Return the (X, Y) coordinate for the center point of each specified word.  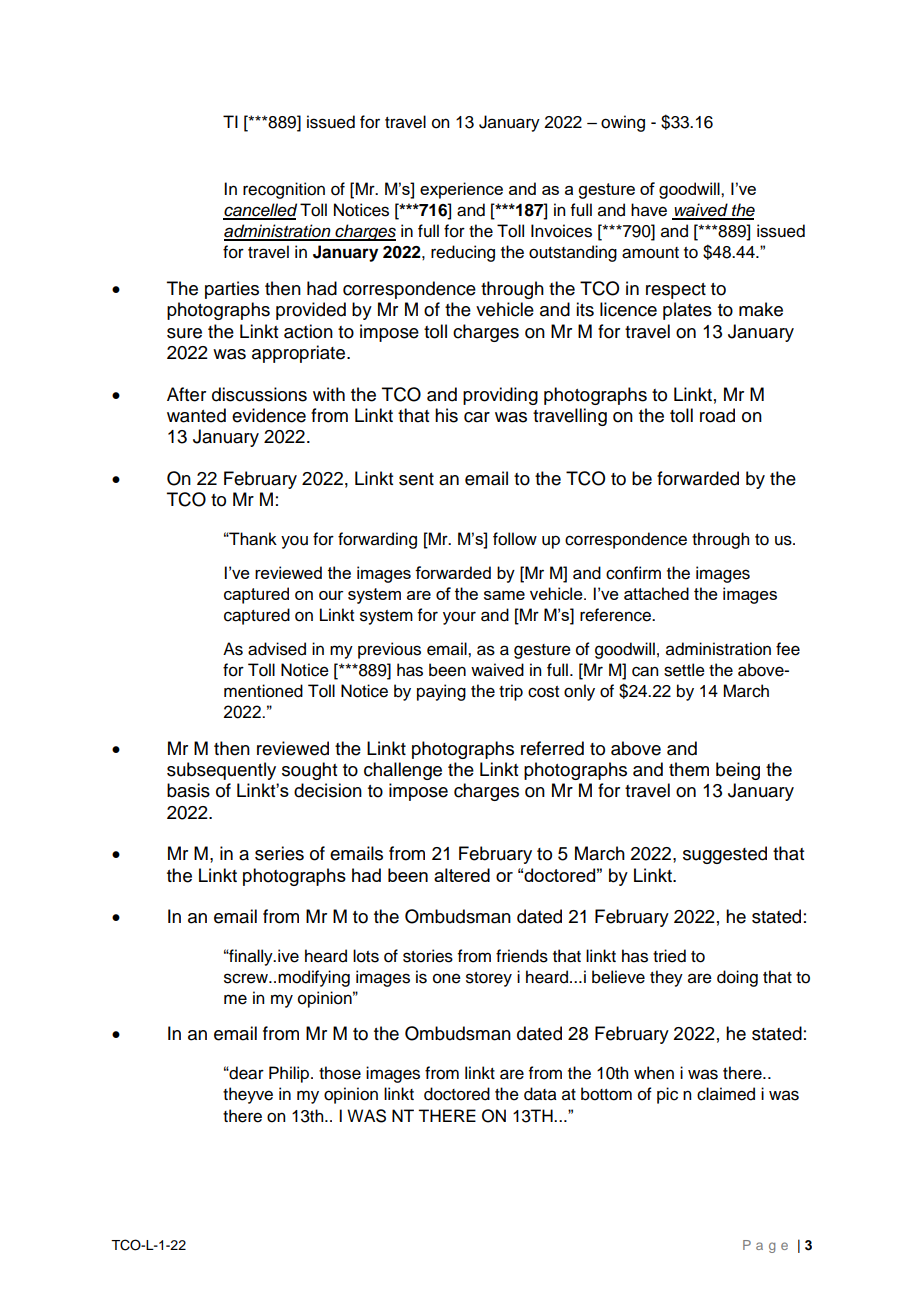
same (504, 595)
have (649, 210)
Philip (290, 1074)
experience (461, 190)
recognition (284, 190)
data (540, 1094)
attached (656, 593)
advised (277, 649)
